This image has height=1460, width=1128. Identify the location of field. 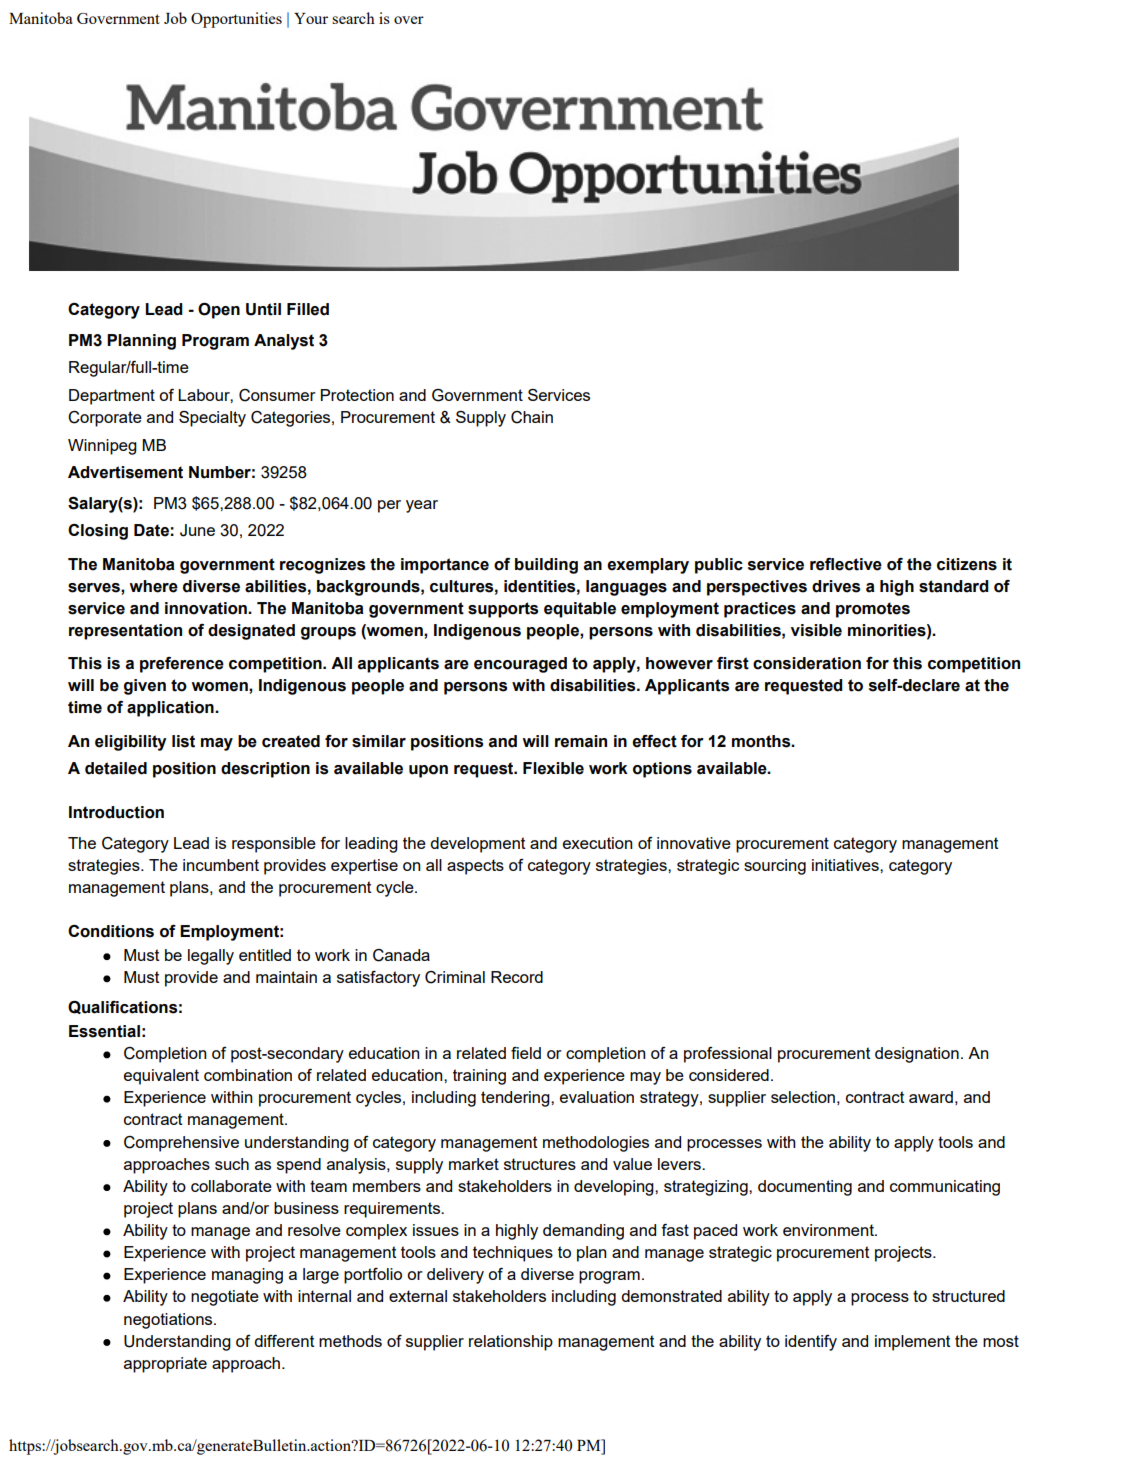
(526, 1053).
